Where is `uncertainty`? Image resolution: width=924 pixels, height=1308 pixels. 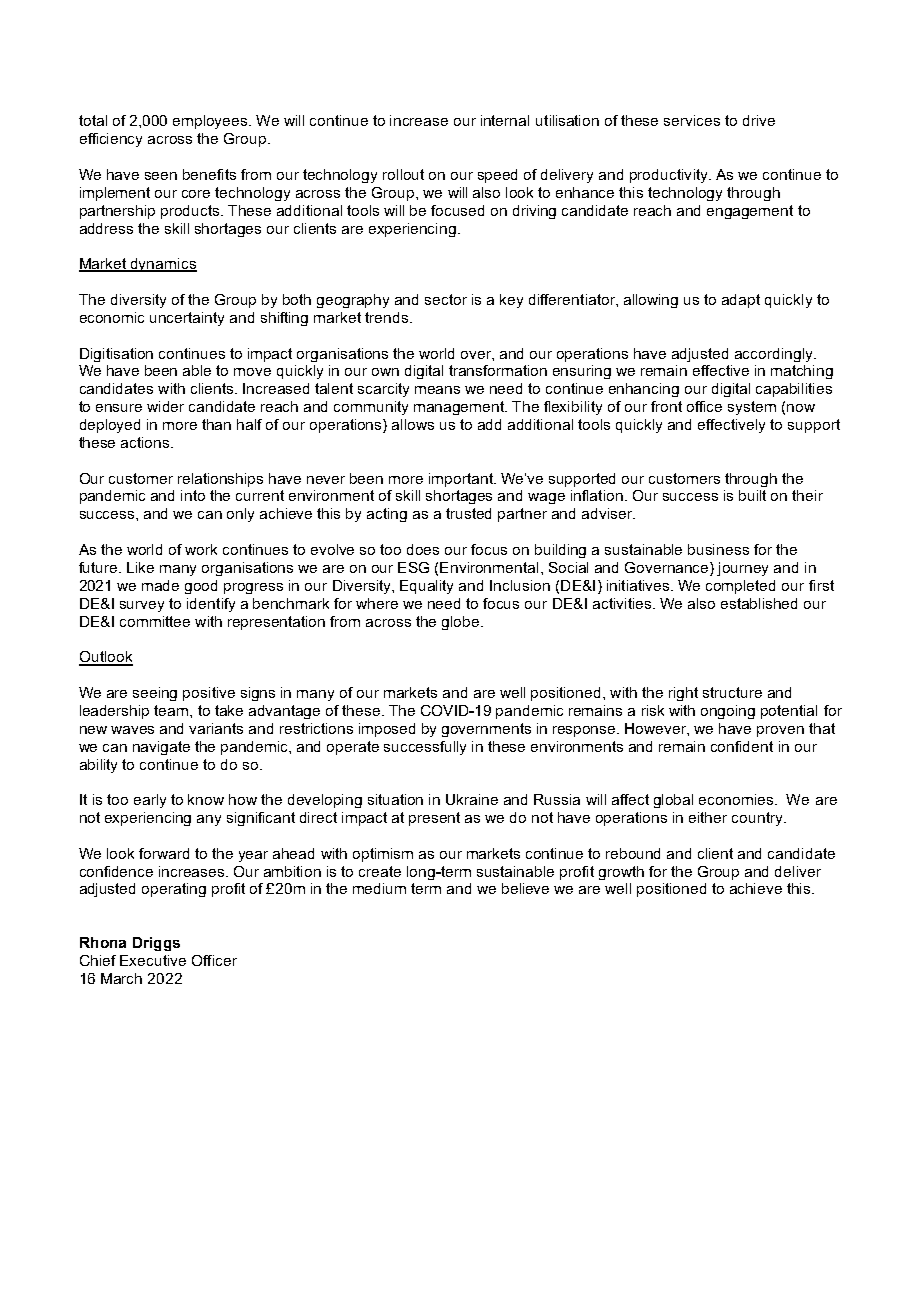
uncertainty is located at coordinates (187, 319).
